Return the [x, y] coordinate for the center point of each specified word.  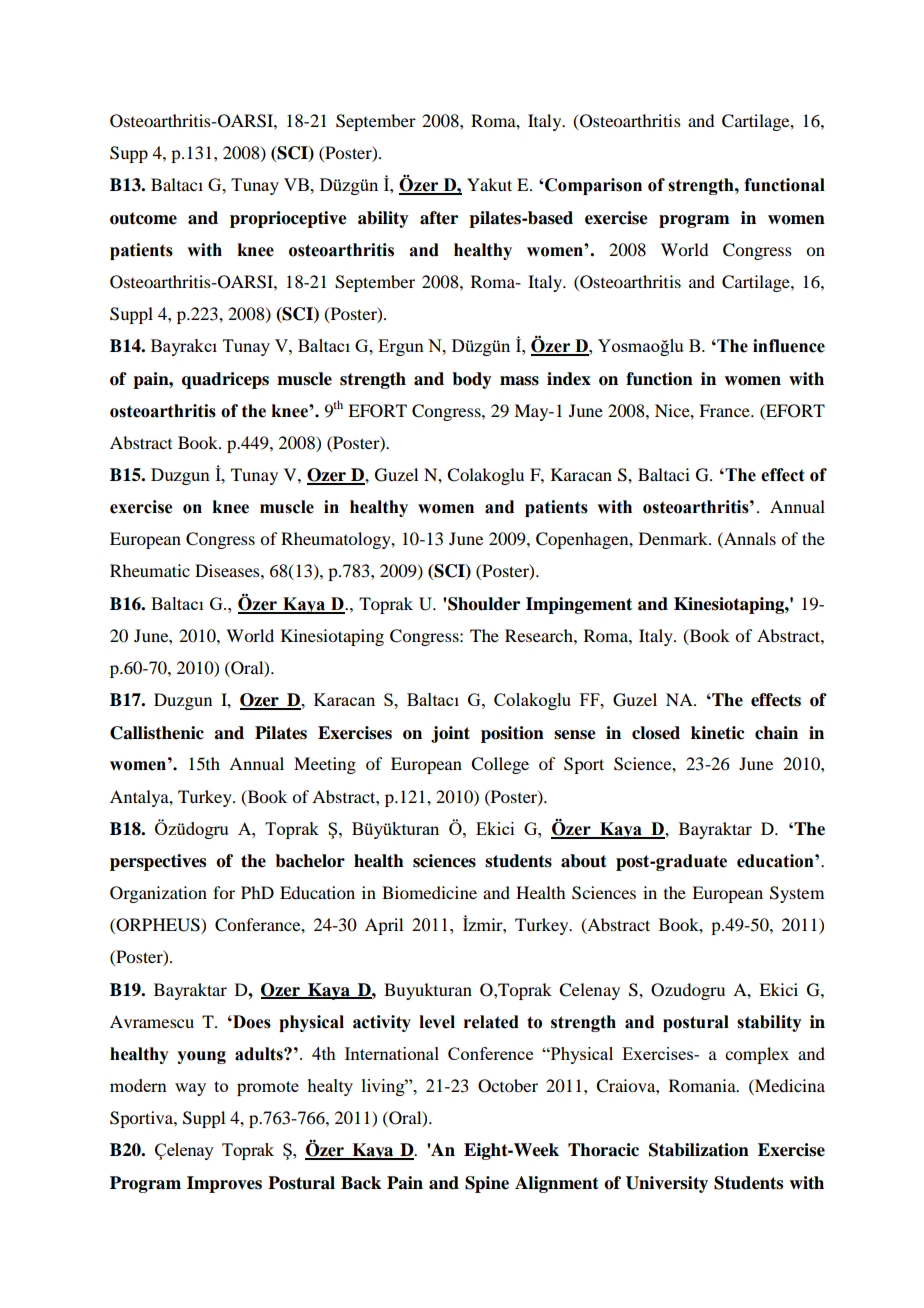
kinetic [717, 733]
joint [450, 734]
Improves [224, 1184]
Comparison [592, 186]
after [439, 218]
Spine [487, 1184]
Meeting [325, 765]
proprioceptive [288, 219]
